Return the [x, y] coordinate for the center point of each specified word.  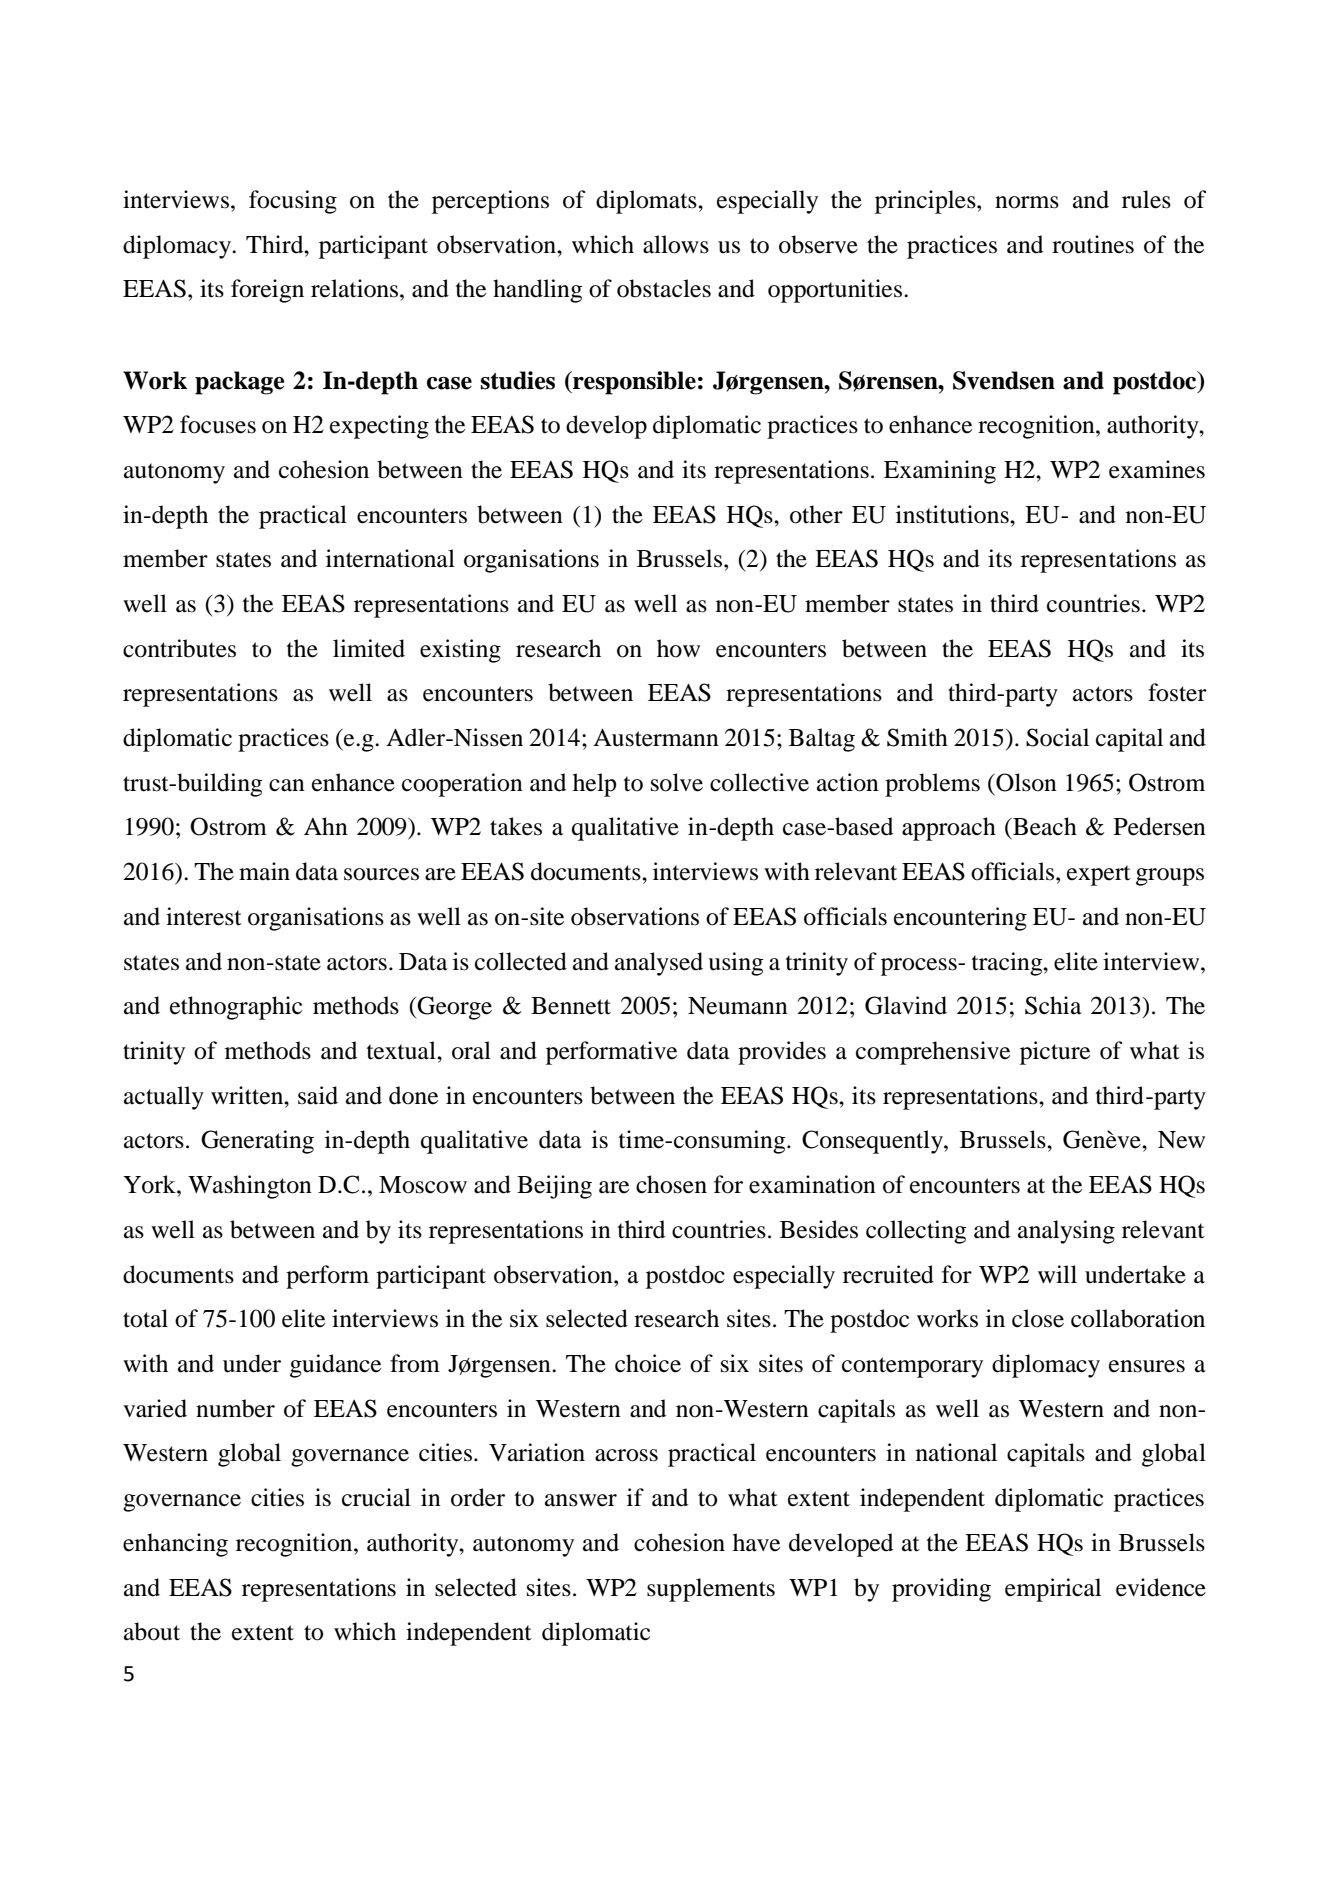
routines [1093, 244]
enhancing [175, 1545]
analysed [659, 964]
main [264, 871]
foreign [267, 291]
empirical [1053, 1590]
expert [1099, 875]
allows [676, 244]
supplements [711, 1590]
